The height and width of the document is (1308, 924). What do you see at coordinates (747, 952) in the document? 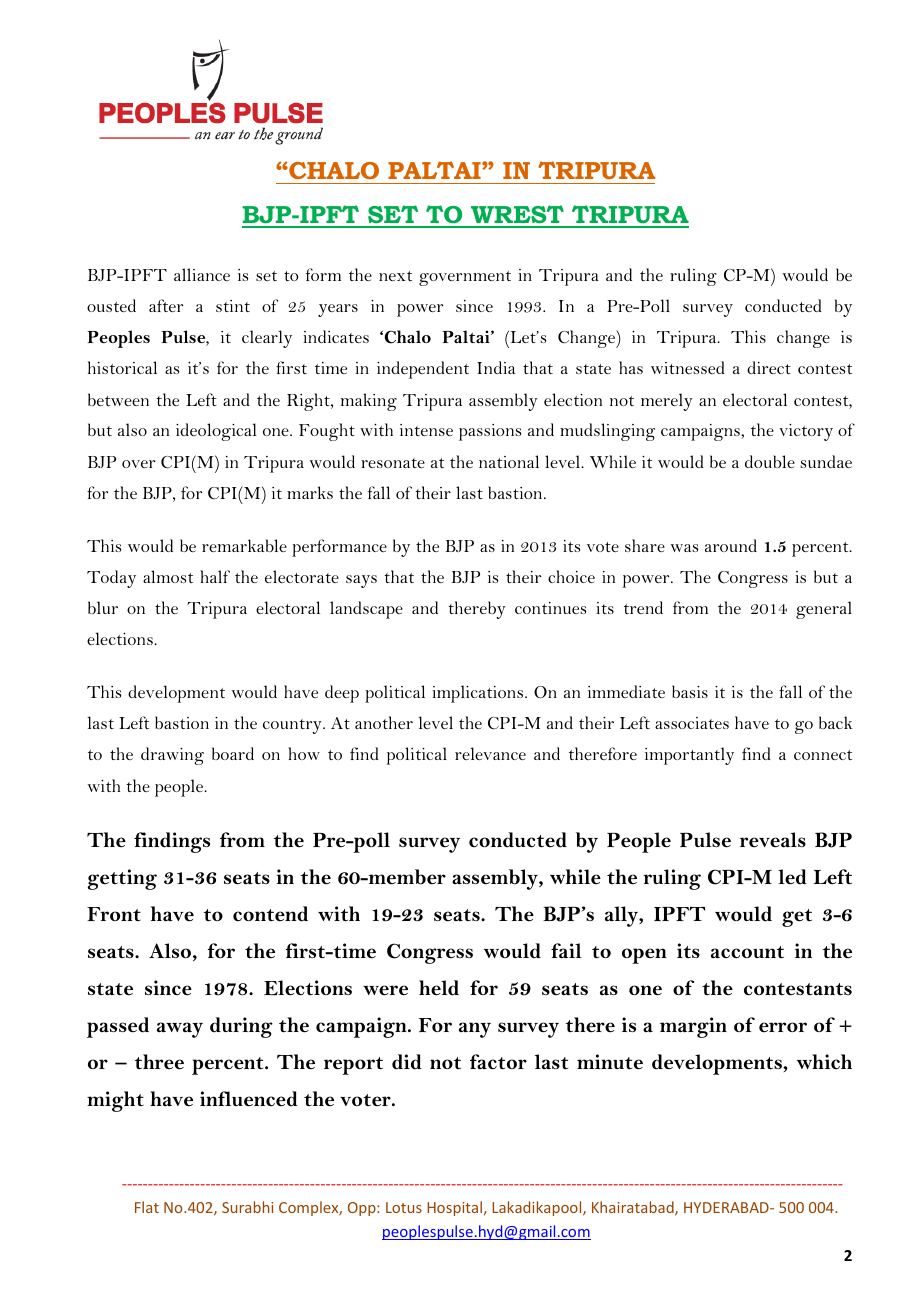
I see `account` at bounding box center [747, 952].
